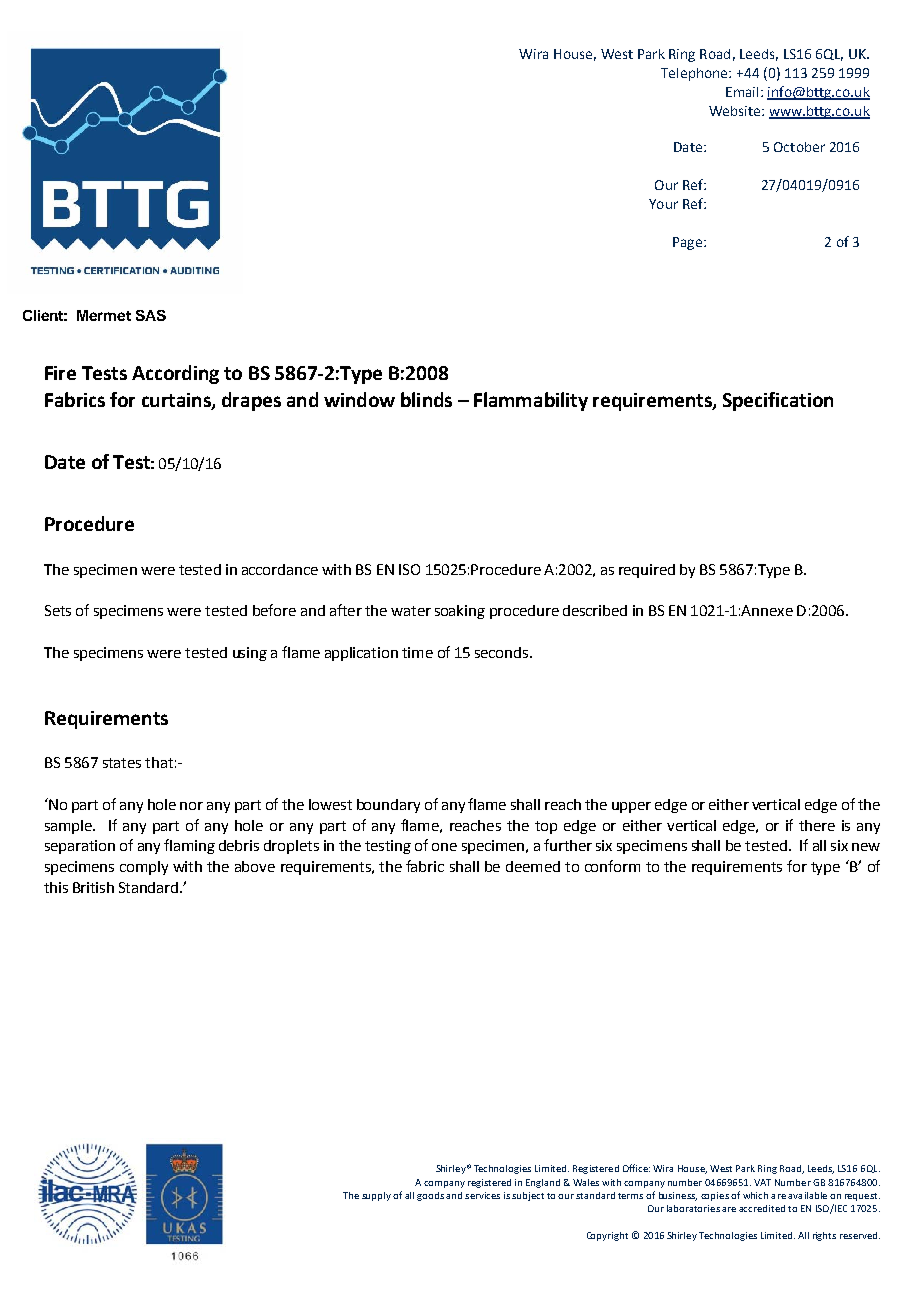 Image resolution: width=924 pixels, height=1308 pixels. What do you see at coordinates (533, 866) in the document?
I see `deemed` at bounding box center [533, 866].
